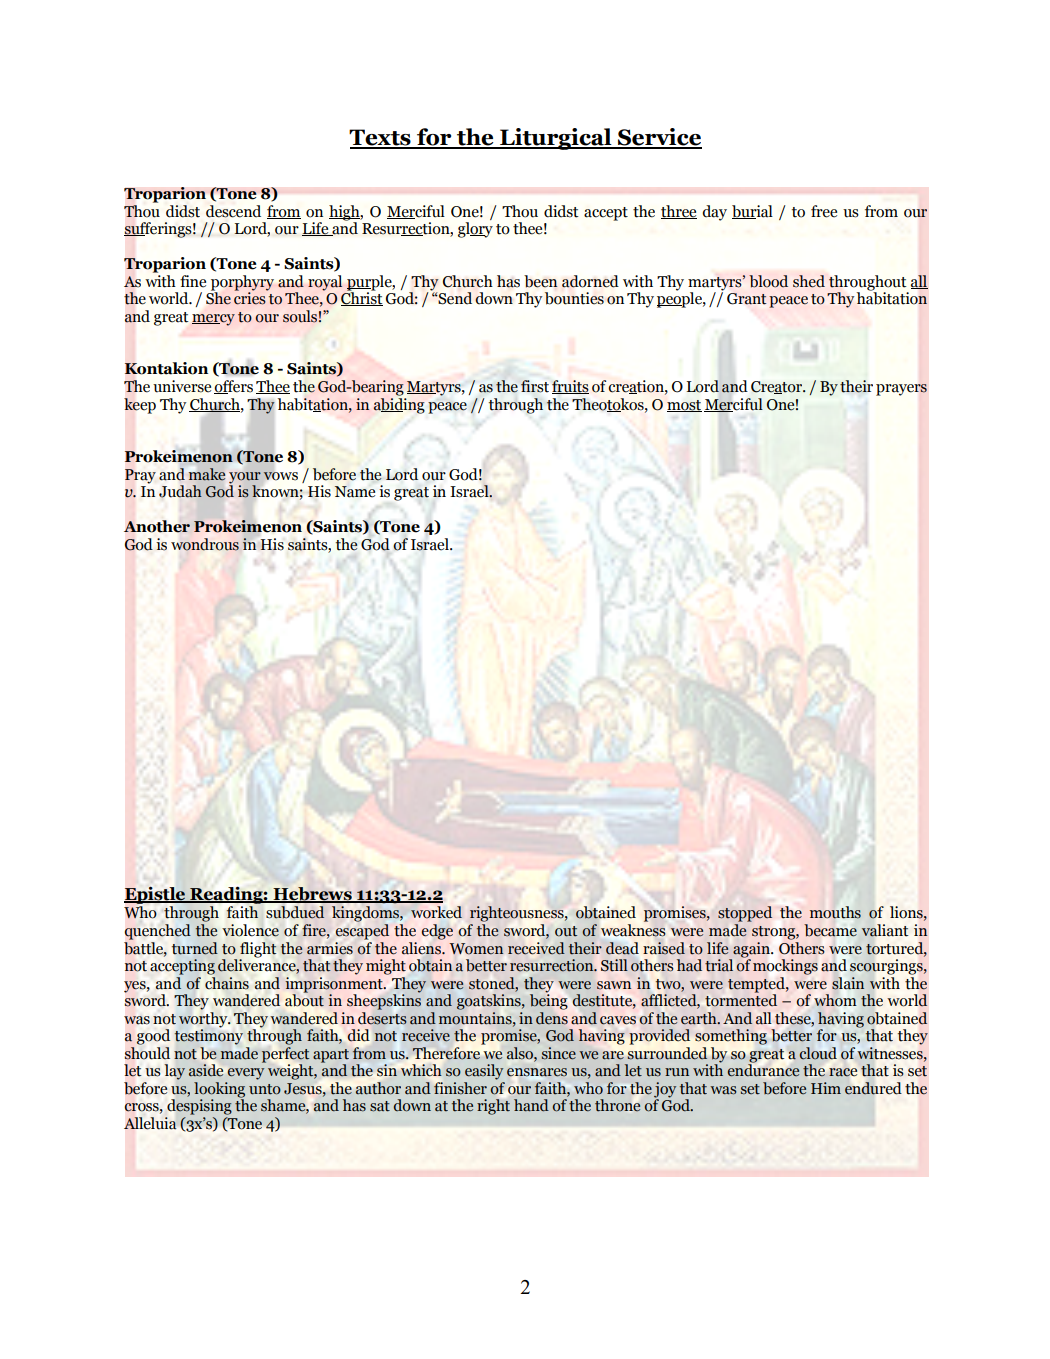  I want to click on Name, so click(355, 492).
